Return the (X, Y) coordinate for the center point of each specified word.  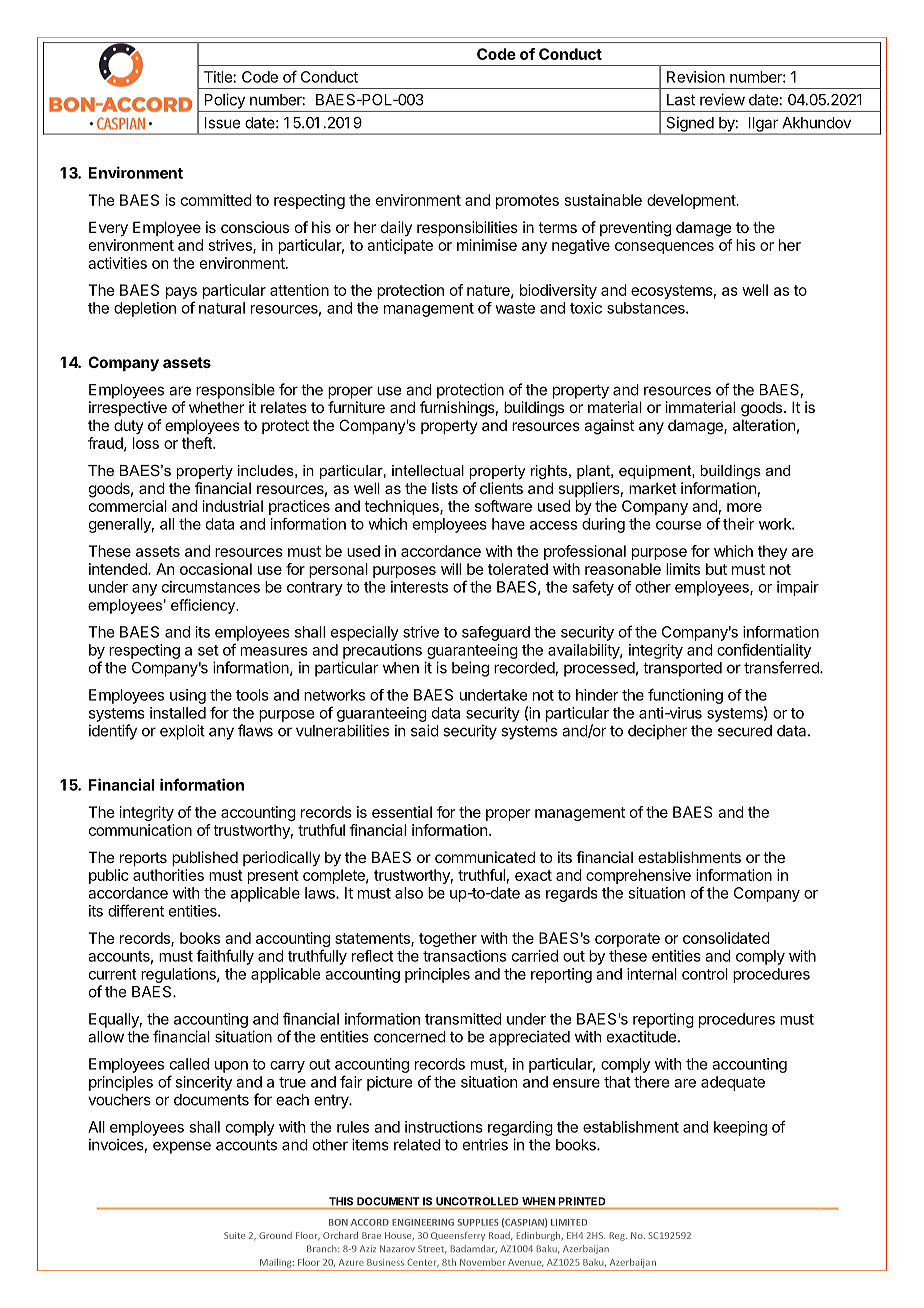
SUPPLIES (478, 1222)
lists (445, 488)
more (744, 507)
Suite (234, 1235)
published (205, 858)
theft (198, 443)
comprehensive (638, 876)
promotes (527, 202)
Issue (222, 123)
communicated (485, 857)
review (722, 99)
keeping (740, 1128)
